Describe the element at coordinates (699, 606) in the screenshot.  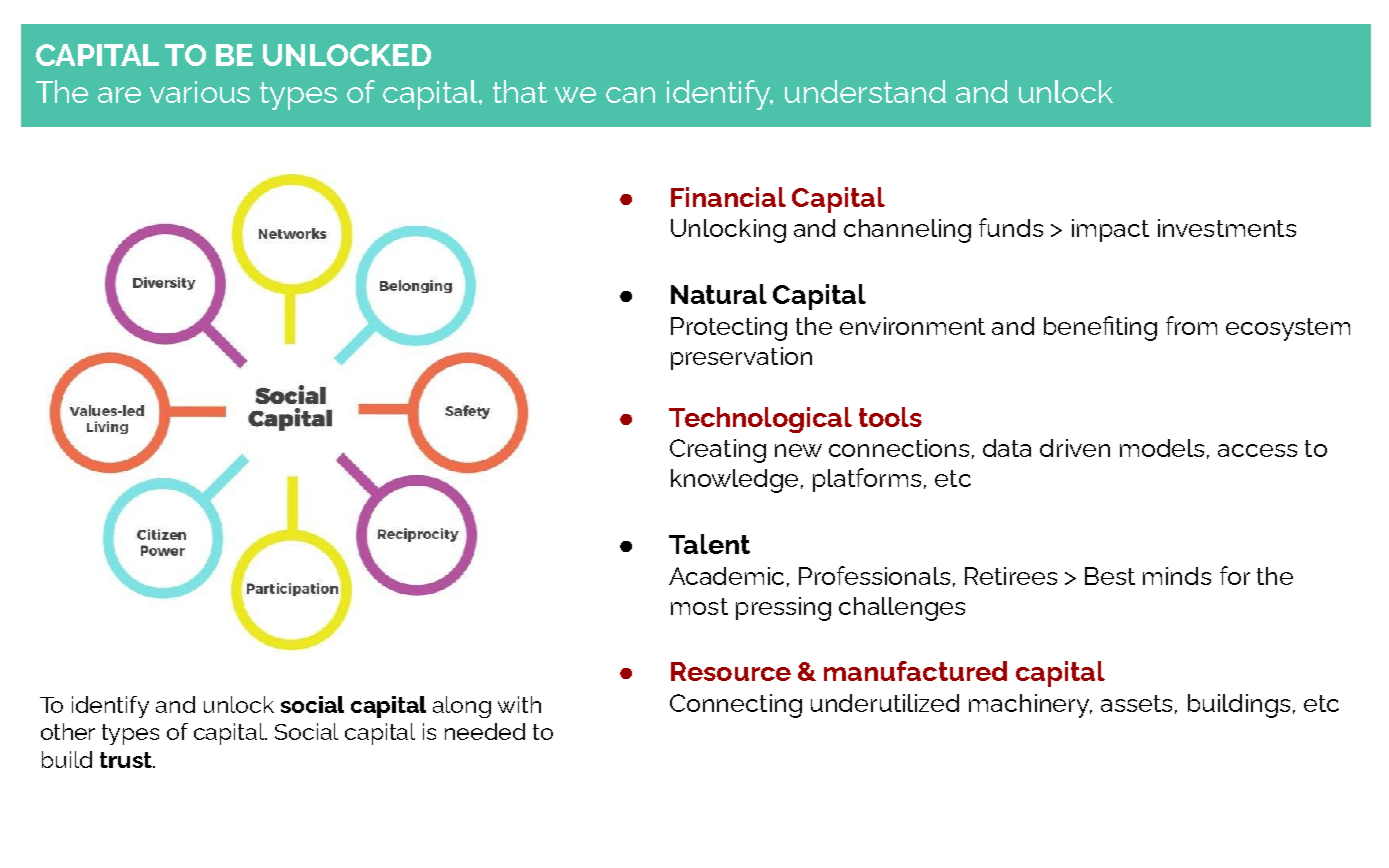
I see `most` at that location.
